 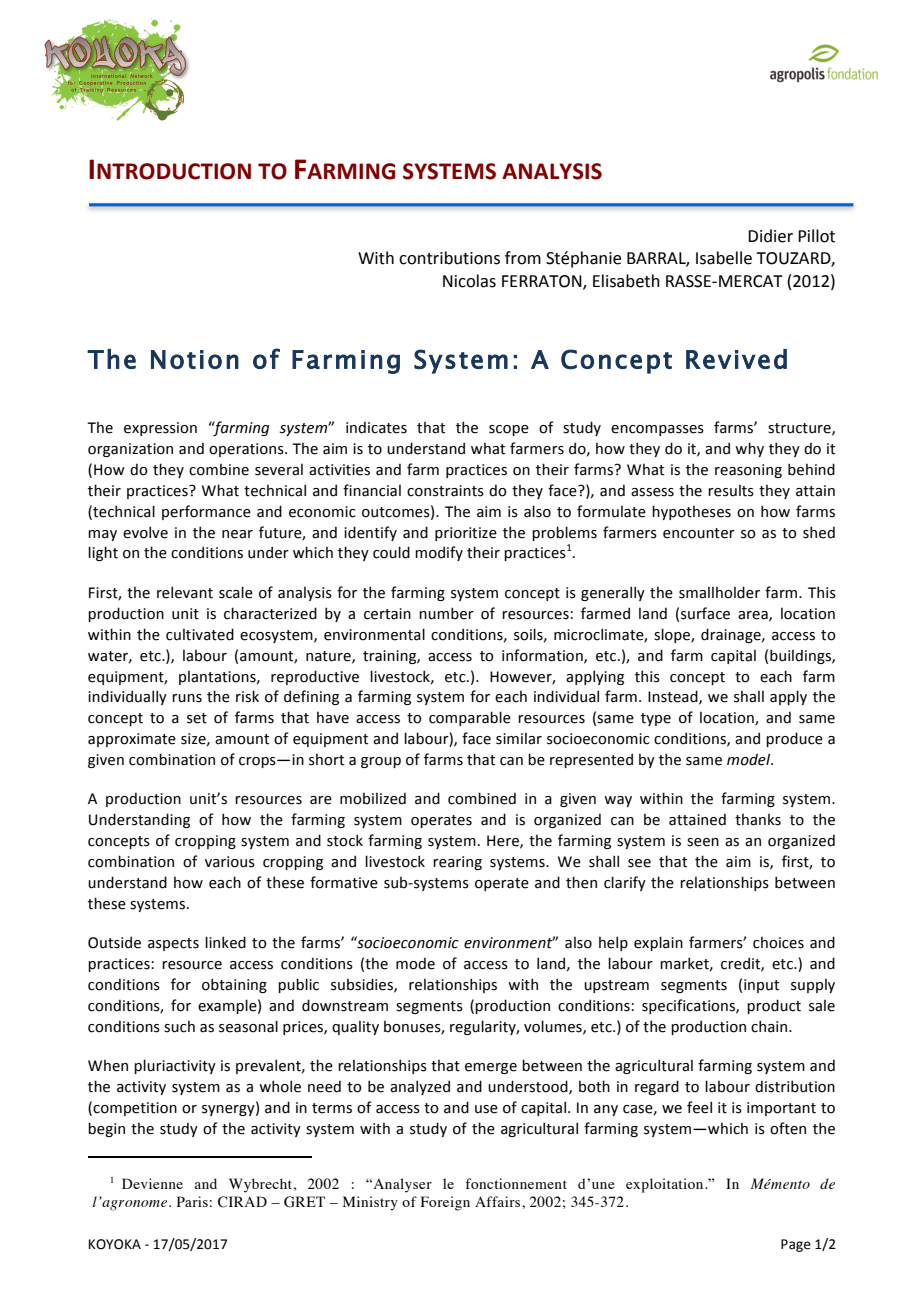 I want to click on relevant, so click(x=185, y=592).
